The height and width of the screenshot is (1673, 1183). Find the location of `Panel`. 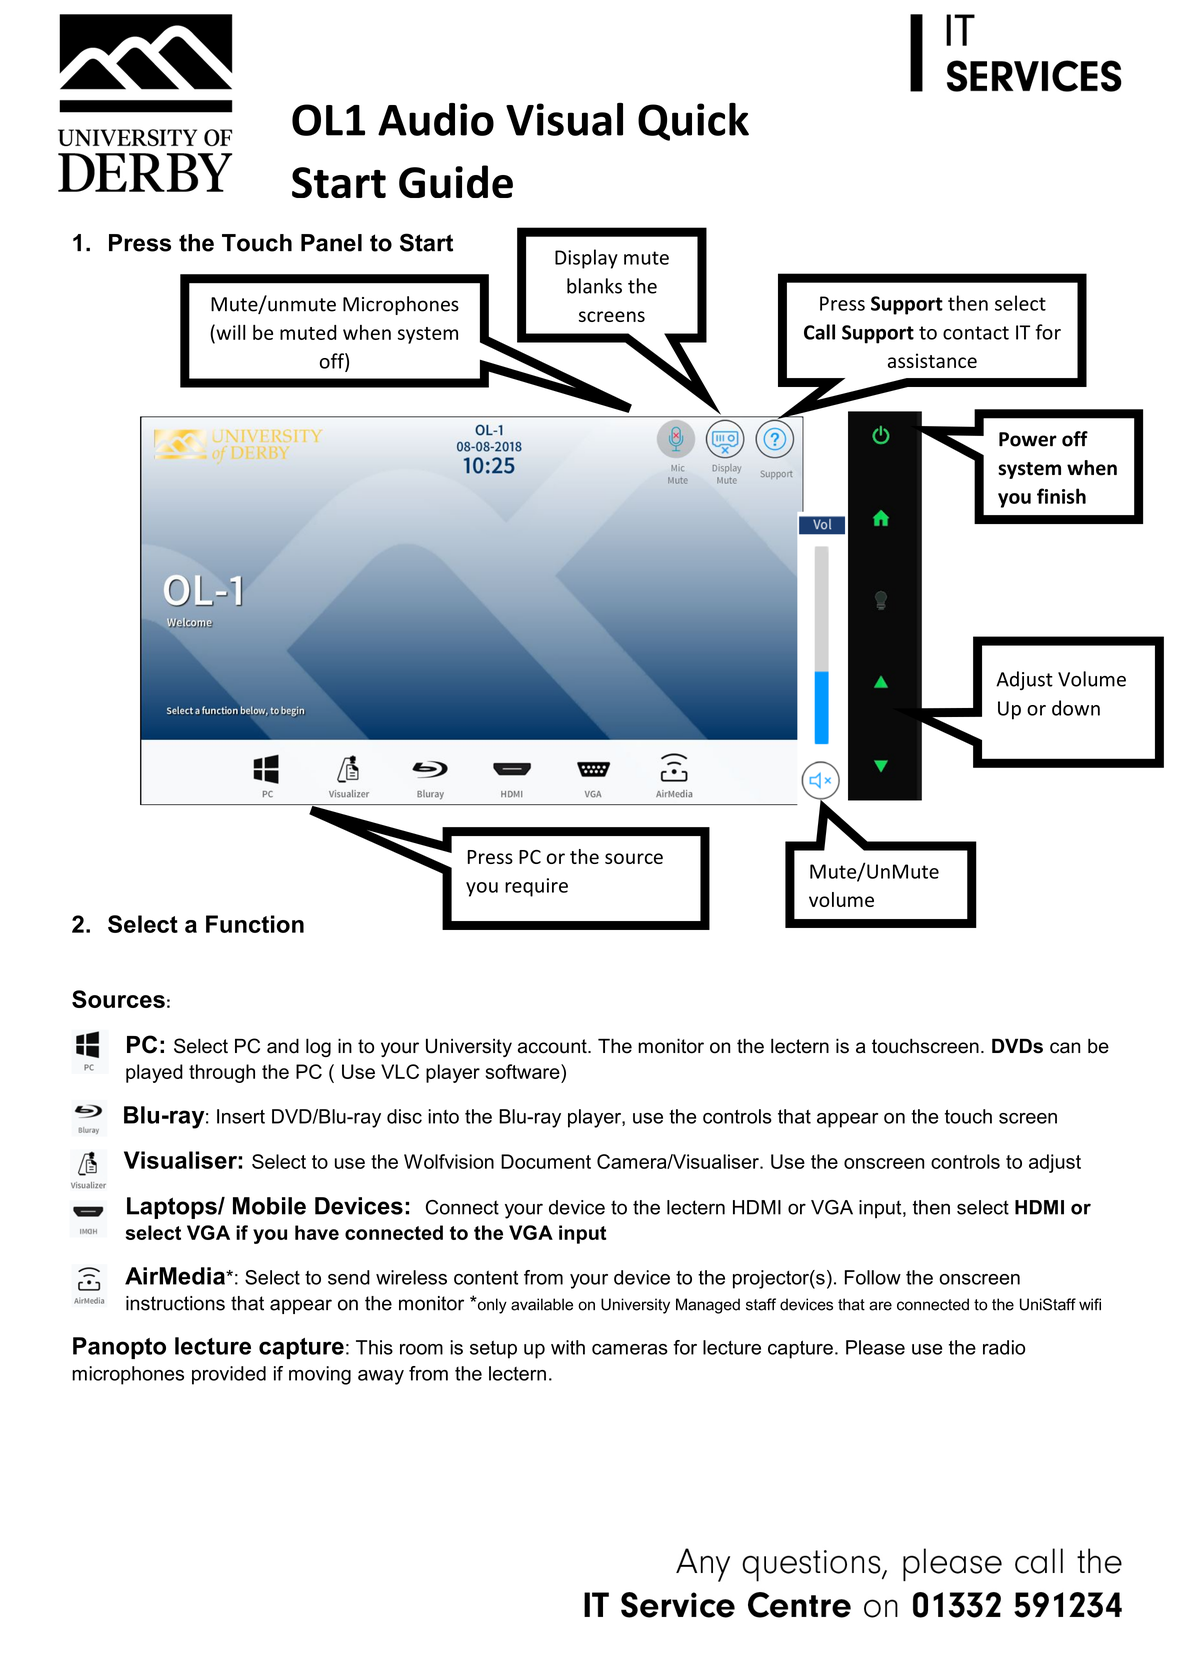

Panel is located at coordinates (331, 243).
